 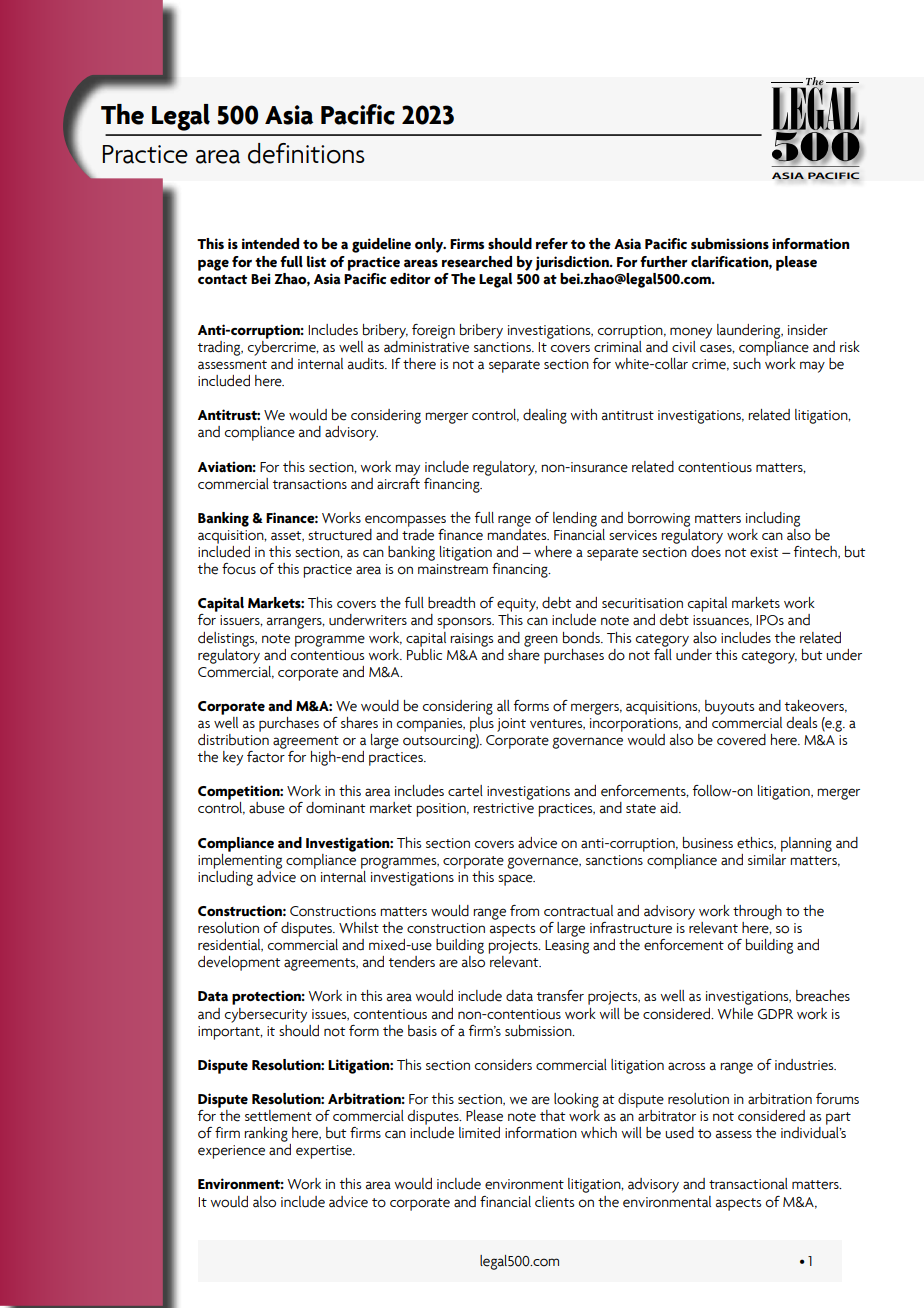 I want to click on clients, so click(x=554, y=1202).
